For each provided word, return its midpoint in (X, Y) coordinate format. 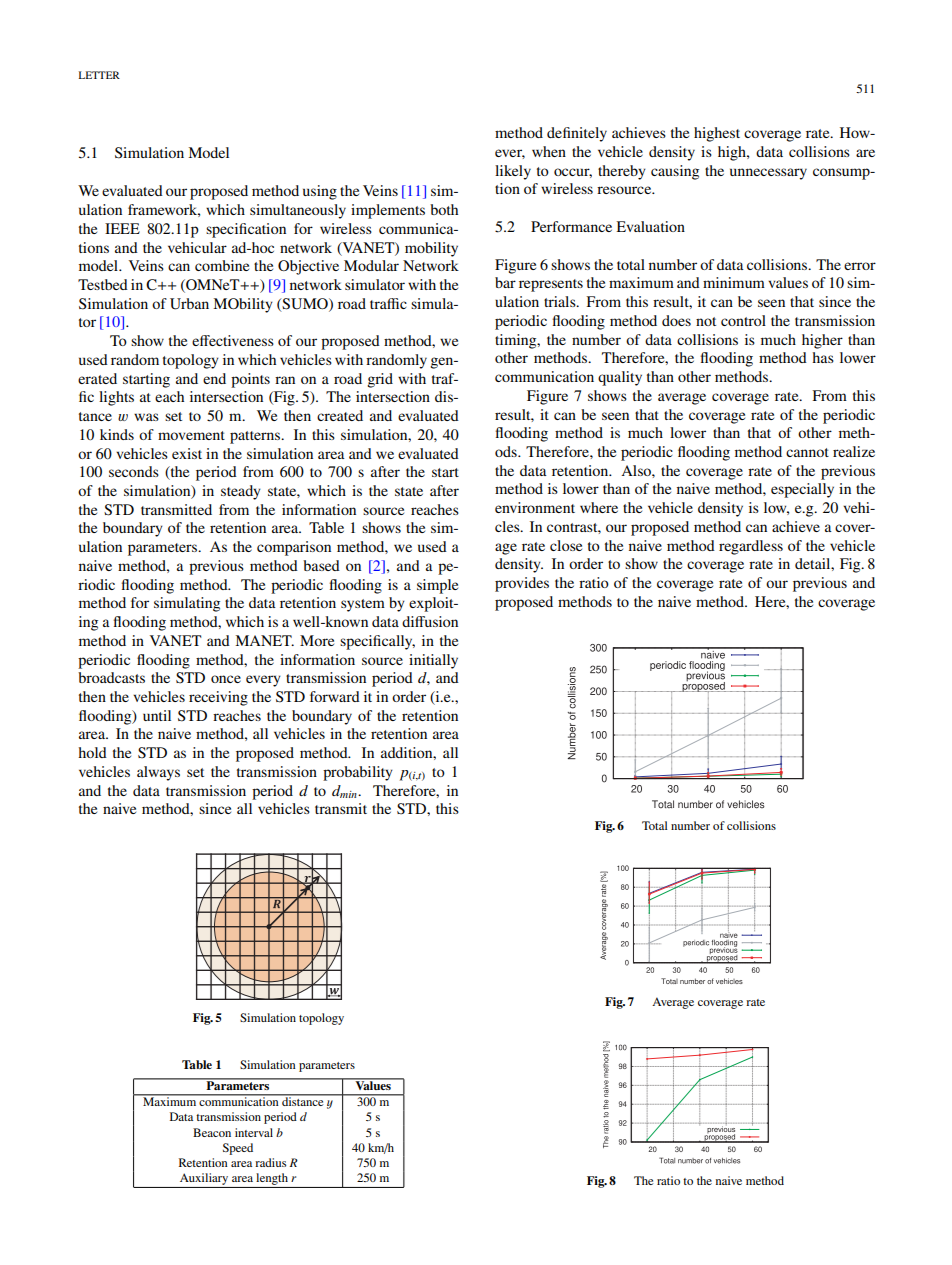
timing (517, 341)
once (226, 679)
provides (522, 584)
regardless (751, 547)
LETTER (99, 75)
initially (433, 661)
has (823, 357)
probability (358, 773)
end (214, 378)
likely (513, 172)
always (158, 773)
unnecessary (768, 174)
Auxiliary (204, 1180)
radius (270, 1162)
